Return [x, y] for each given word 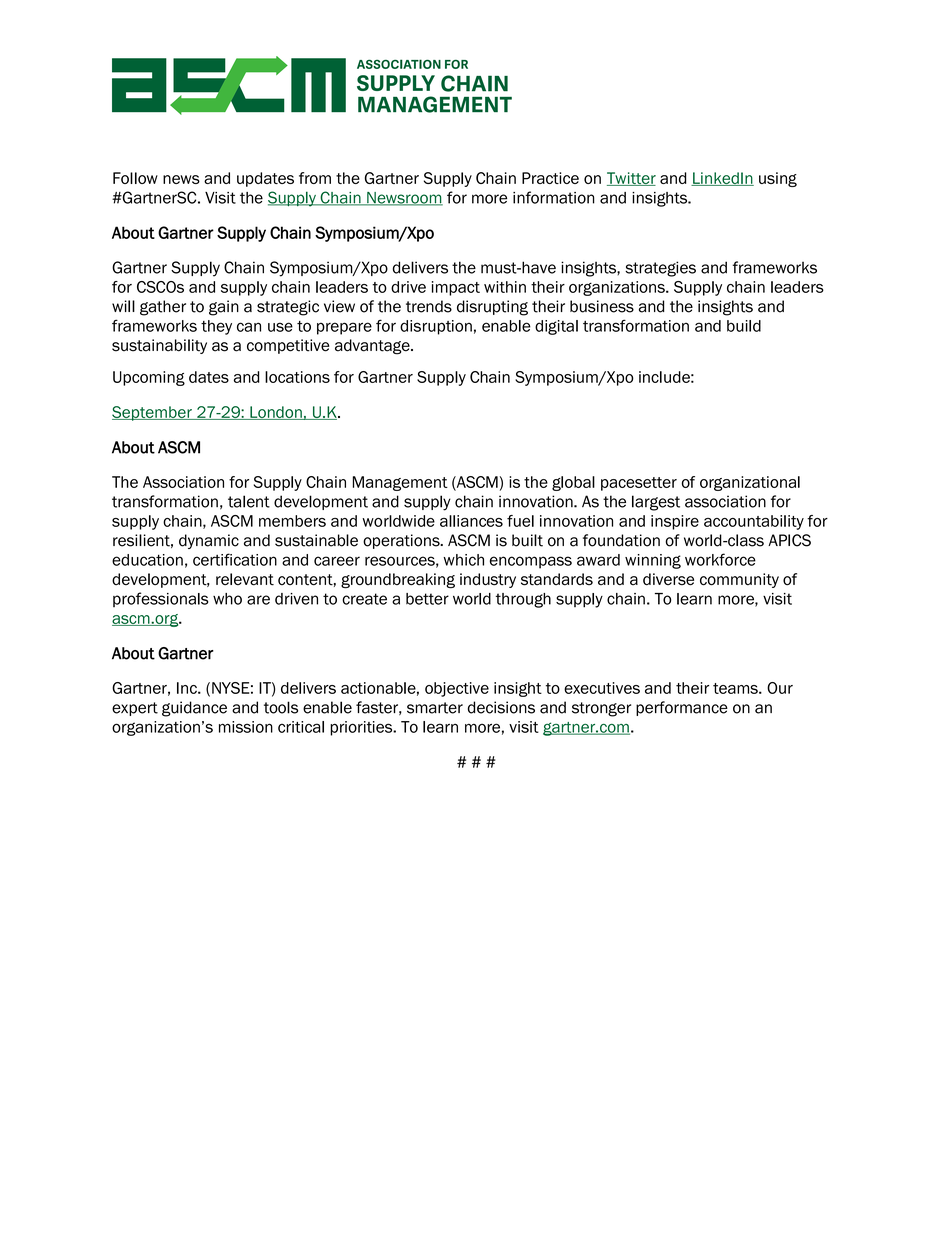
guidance [194, 709]
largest [656, 503]
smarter [435, 708]
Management [400, 483]
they [216, 327]
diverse [668, 579]
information [554, 197]
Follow [135, 178]
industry [488, 580]
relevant [245, 579]
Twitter [631, 179]
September [153, 413]
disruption [436, 327]
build [744, 326]
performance [682, 708]
